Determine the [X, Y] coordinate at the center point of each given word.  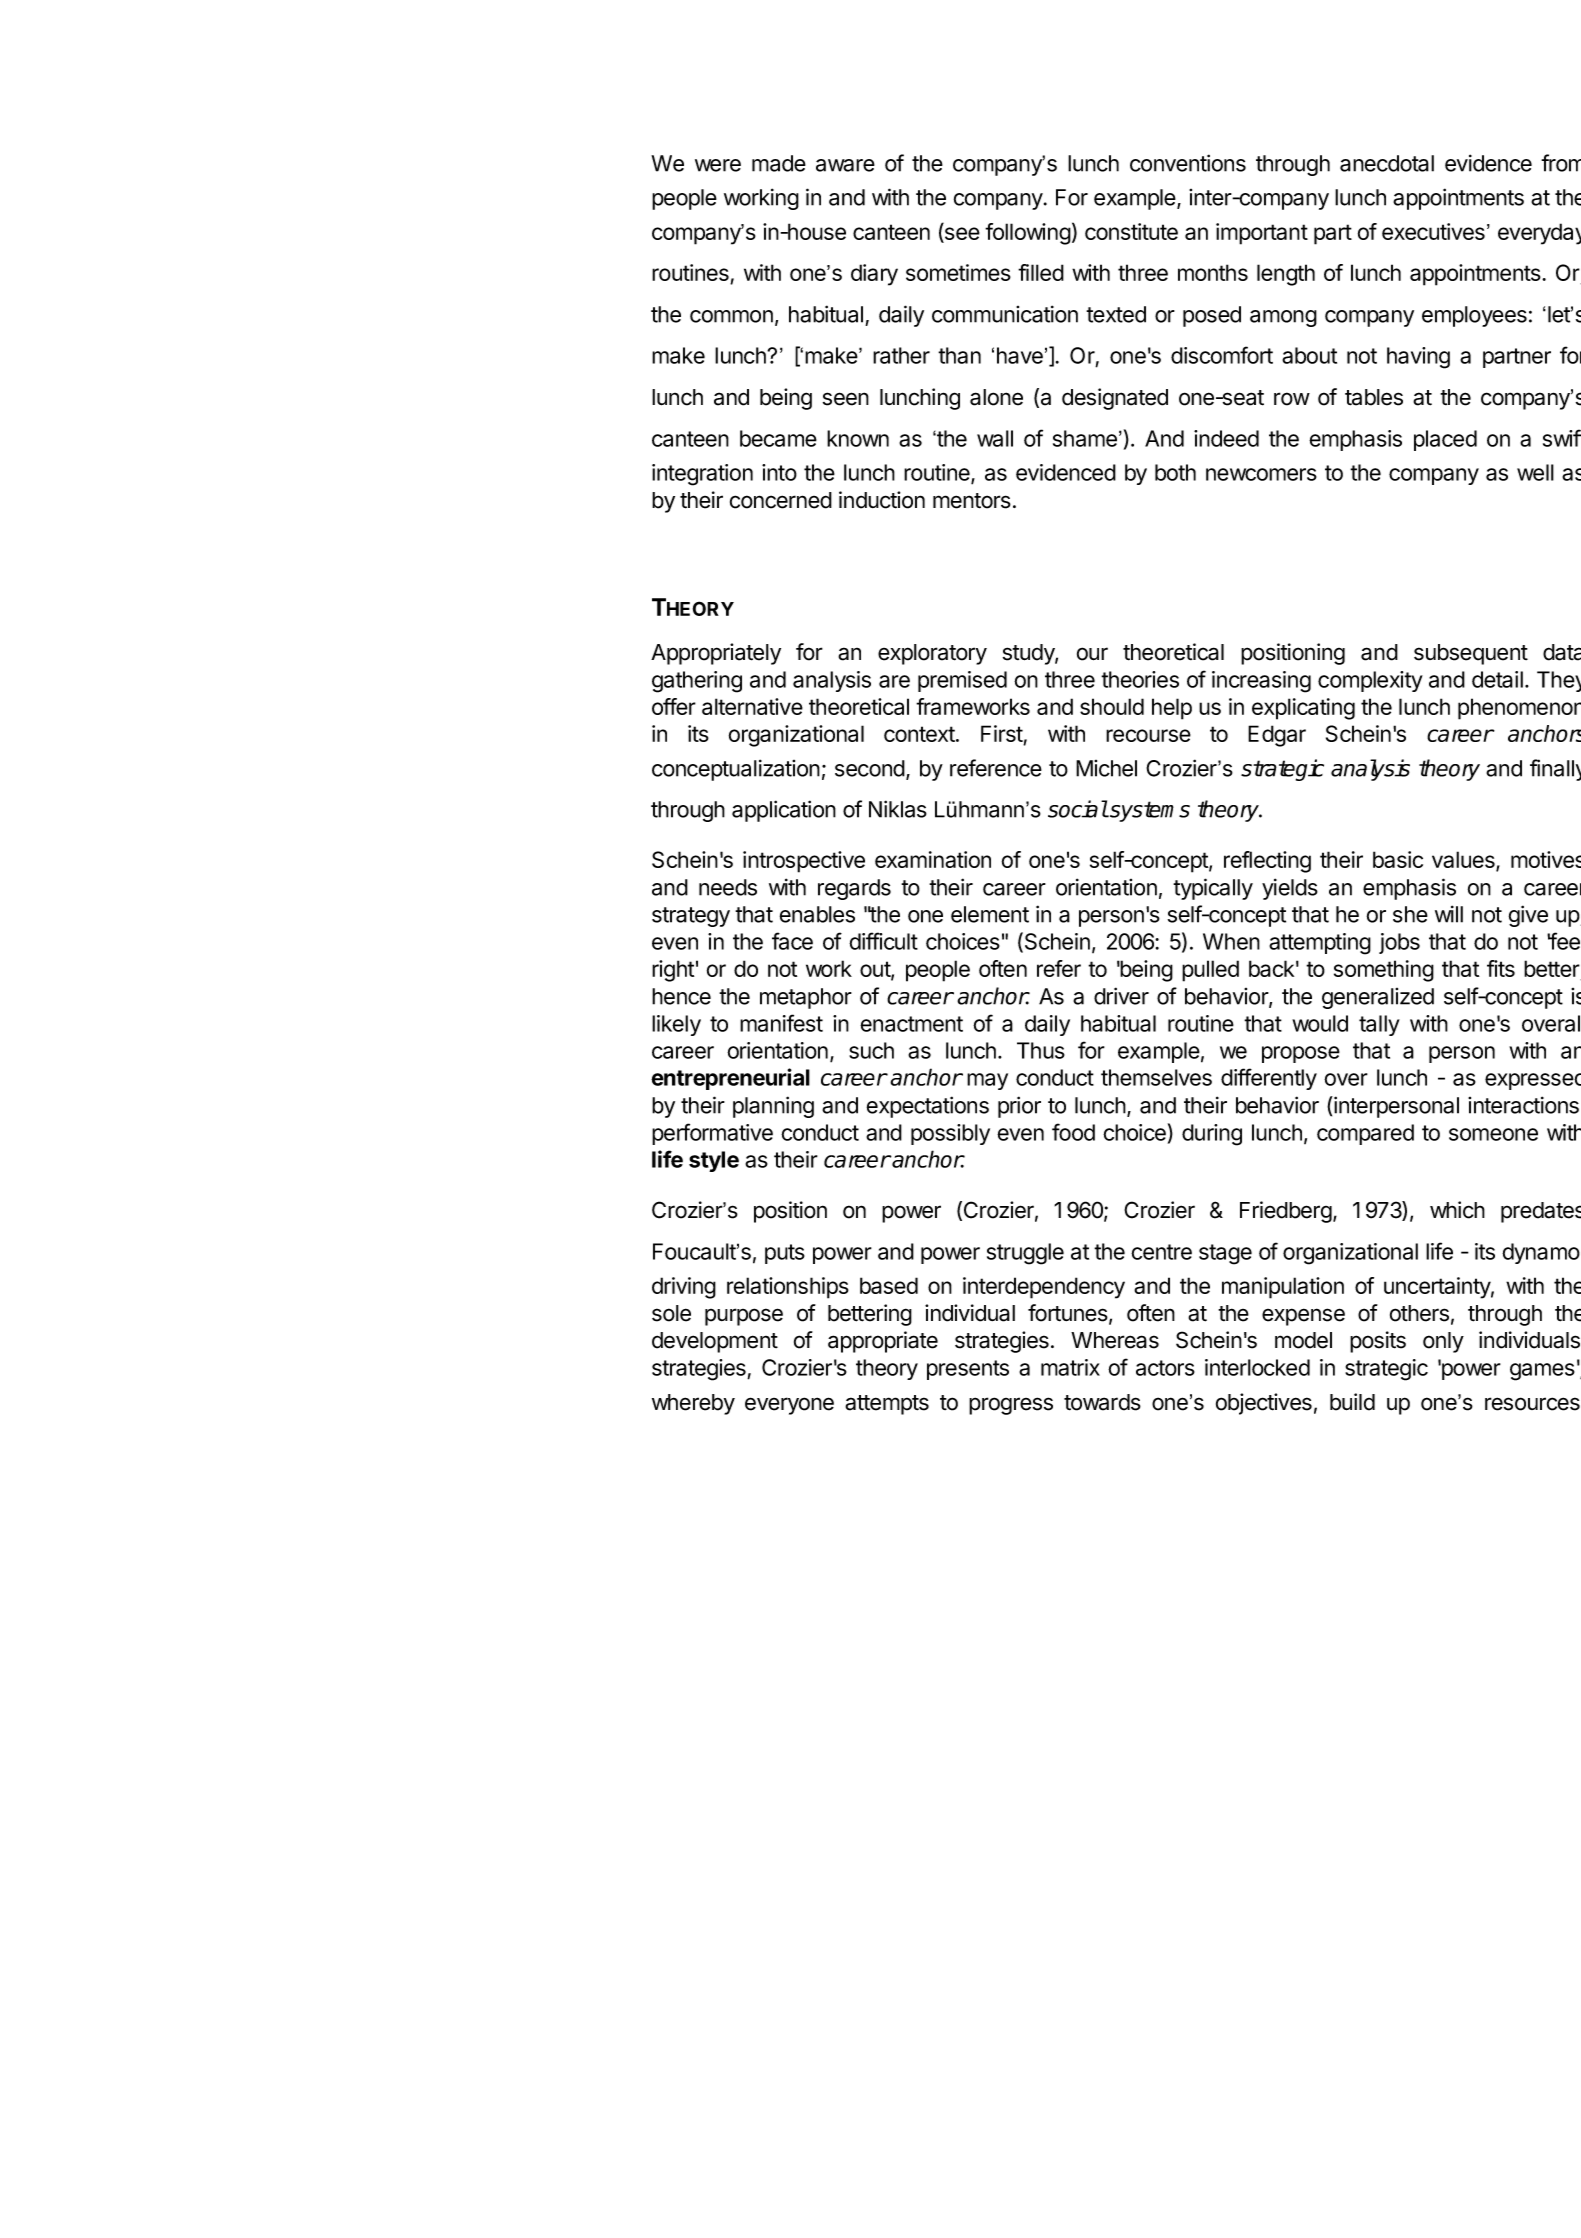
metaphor [806, 998]
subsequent [1471, 654]
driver [1121, 996]
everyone [789, 1406]
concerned [781, 500]
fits [1501, 968]
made [779, 163]
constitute [1131, 231]
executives [1433, 231]
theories [1140, 679]
